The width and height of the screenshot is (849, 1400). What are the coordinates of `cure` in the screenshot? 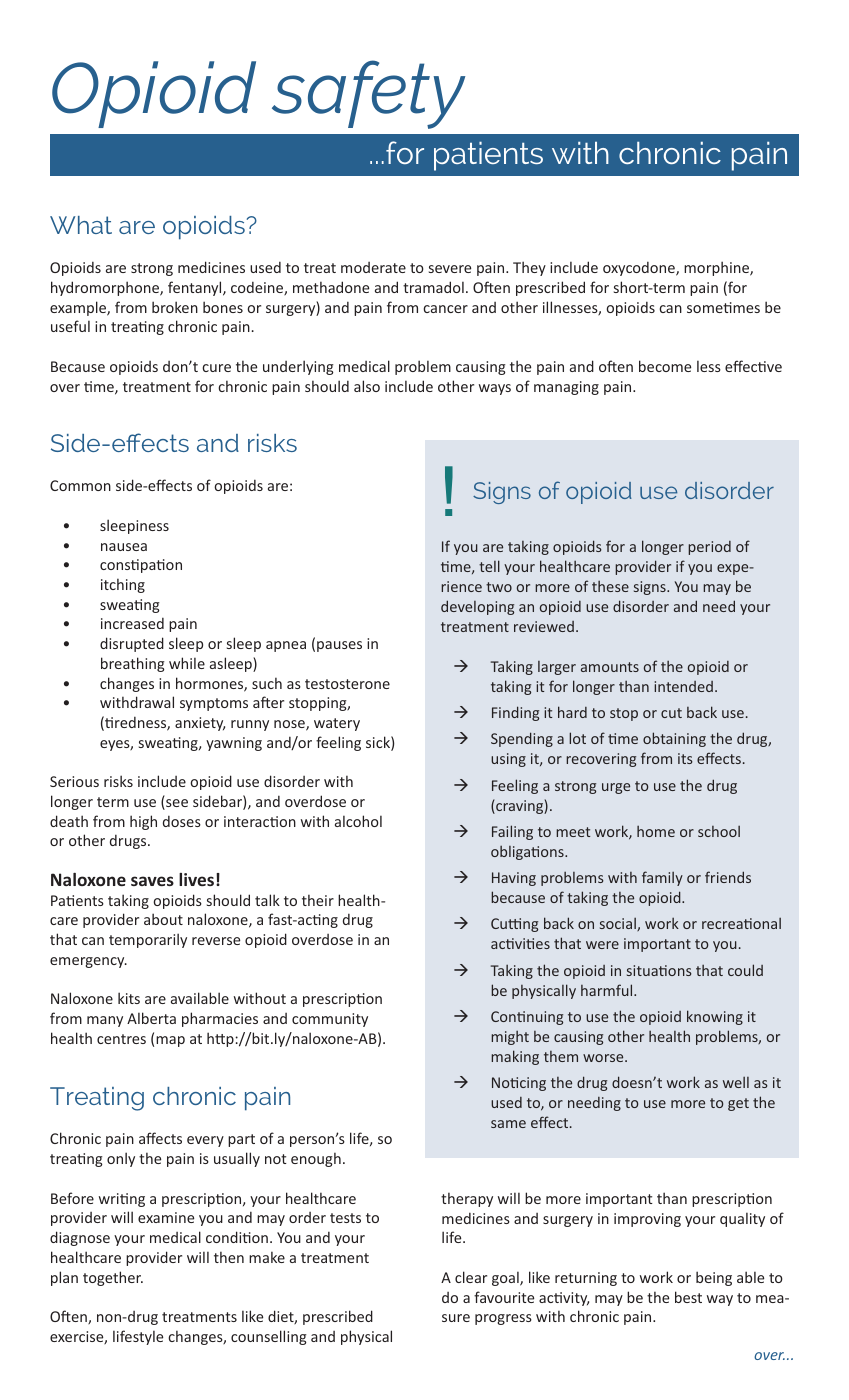 It's located at (216, 368).
